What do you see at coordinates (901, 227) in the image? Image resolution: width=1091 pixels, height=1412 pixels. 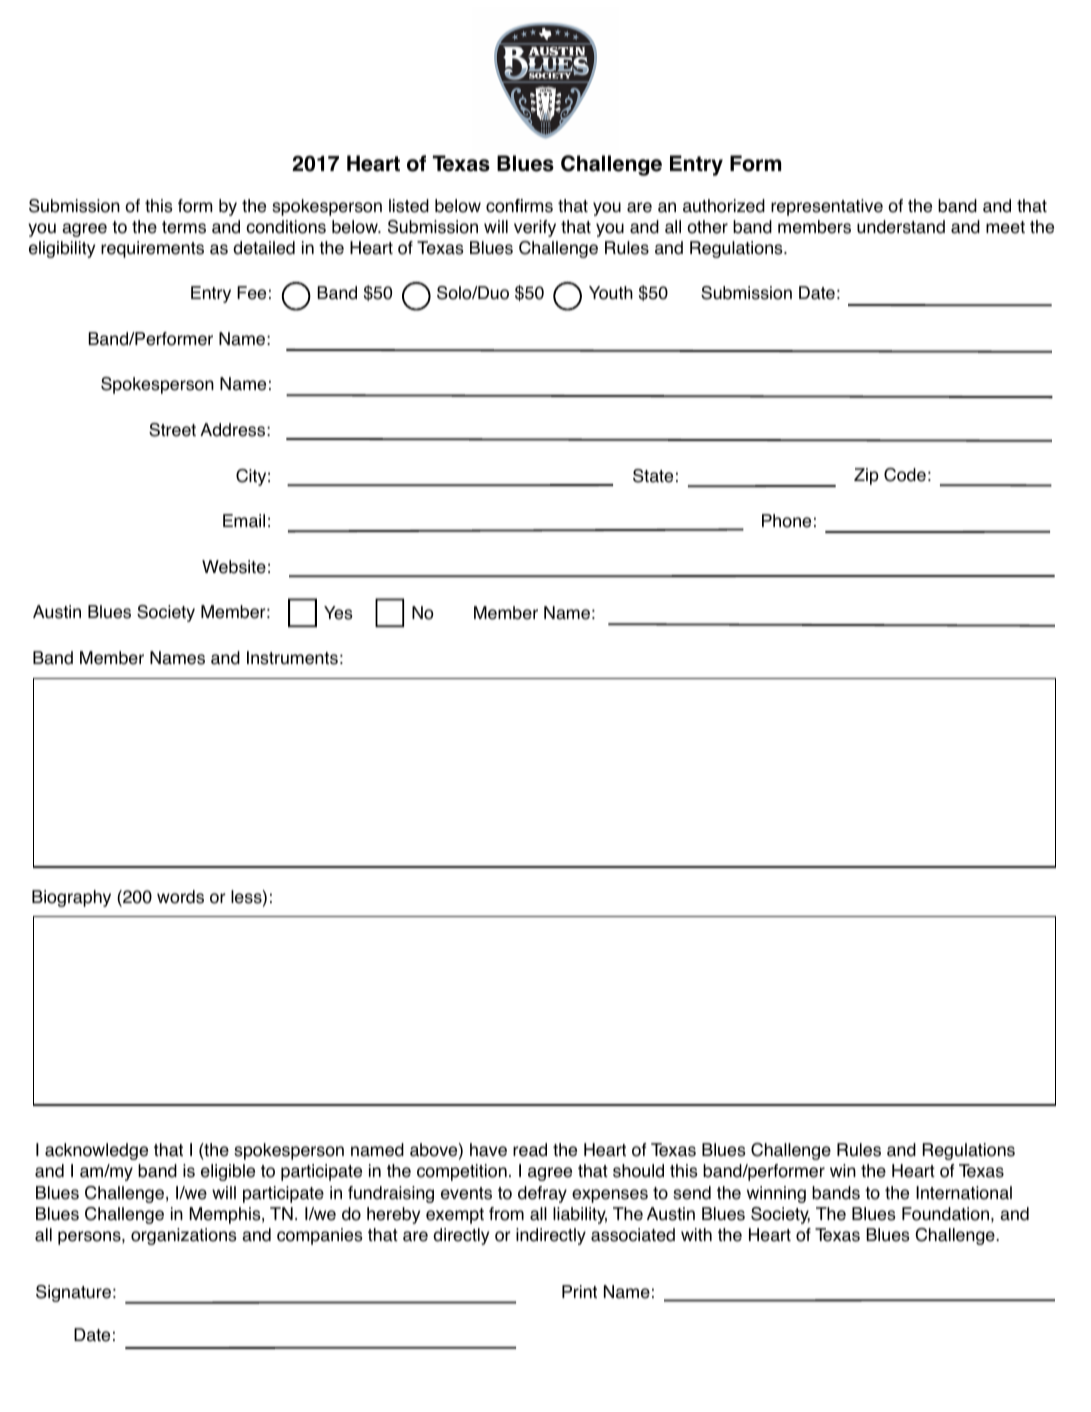 I see `understand` at bounding box center [901, 227].
